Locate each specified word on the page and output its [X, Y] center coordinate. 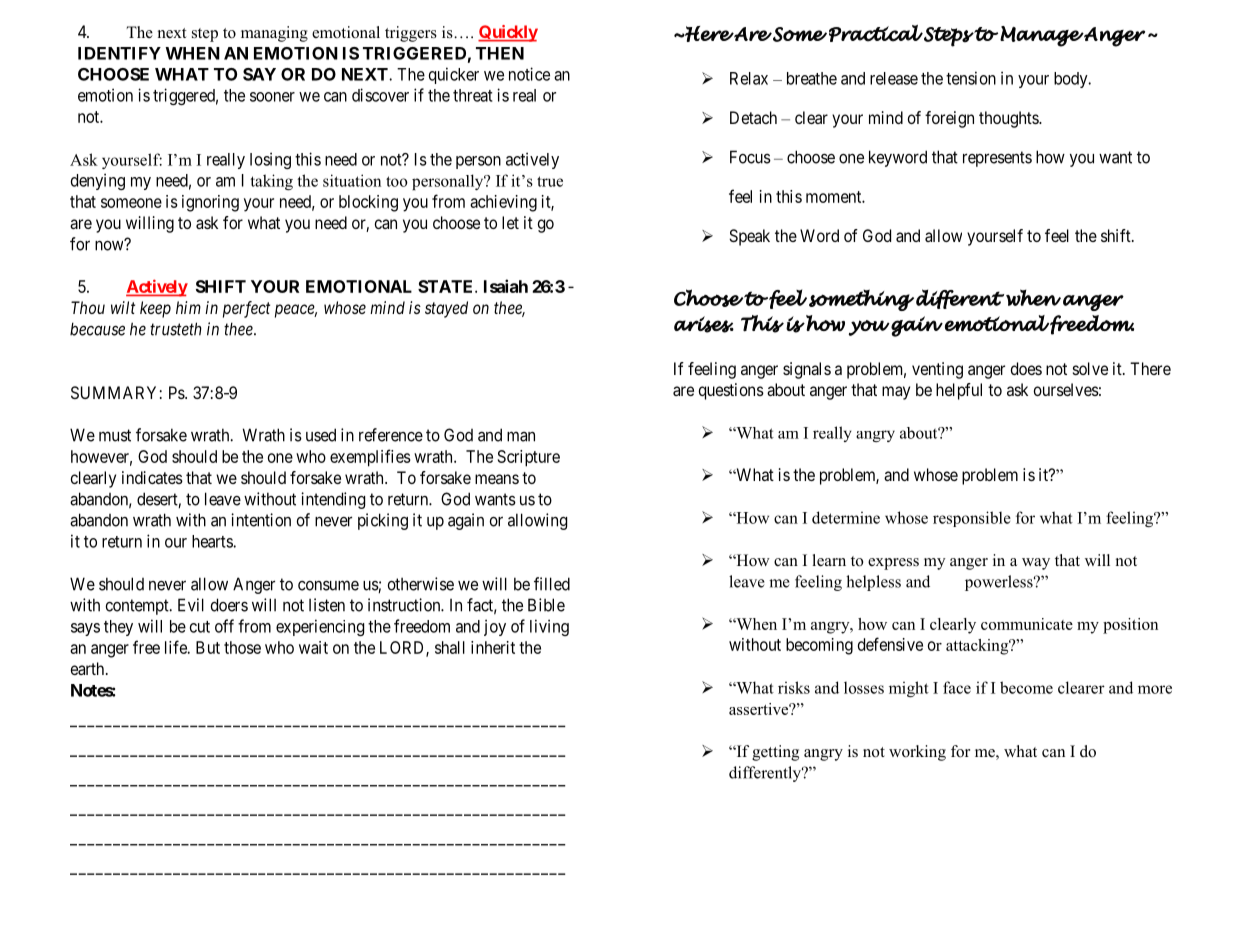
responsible [972, 519]
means [497, 479]
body [1072, 80]
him [188, 307]
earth [89, 668]
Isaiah [506, 286]
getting [775, 753]
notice [529, 74]
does [1026, 368]
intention [261, 520]
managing [274, 34]
